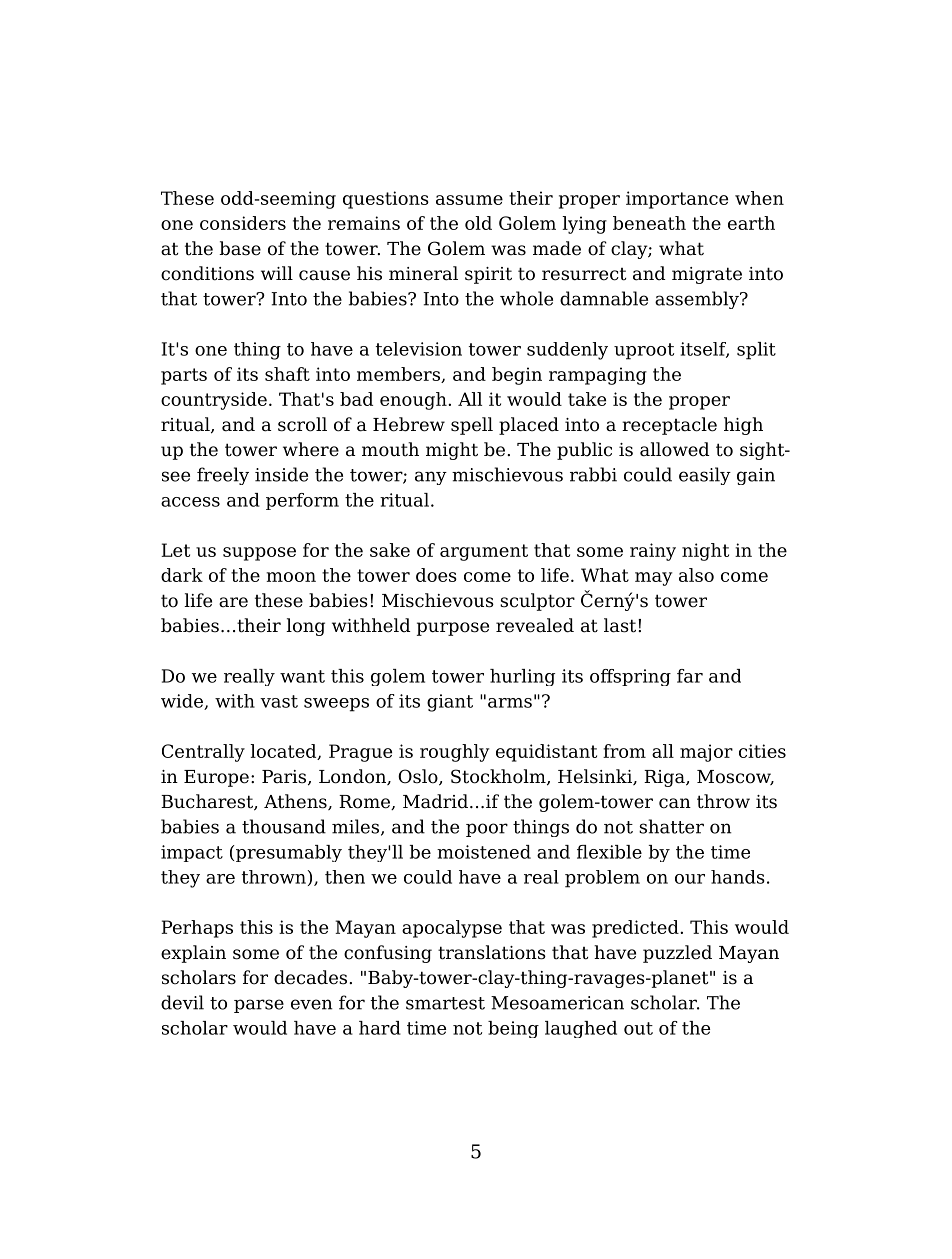 The image size is (952, 1259). What do you see at coordinates (472, 426) in the document?
I see `spell` at bounding box center [472, 426].
